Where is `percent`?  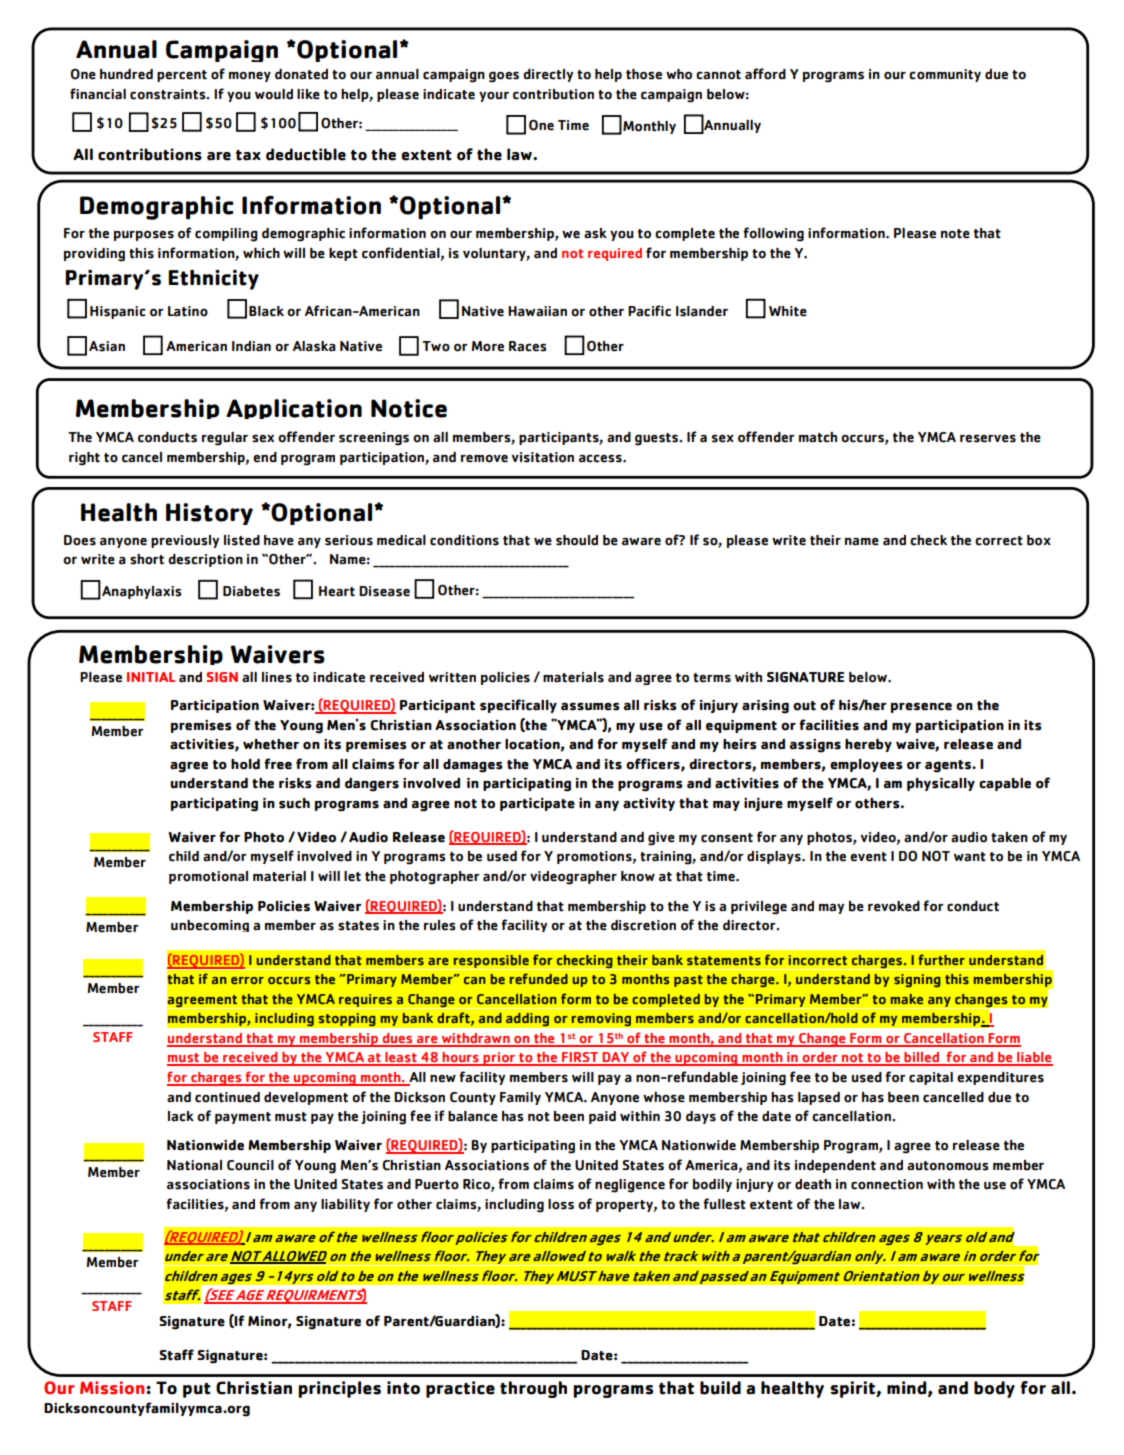 percent is located at coordinates (182, 76).
